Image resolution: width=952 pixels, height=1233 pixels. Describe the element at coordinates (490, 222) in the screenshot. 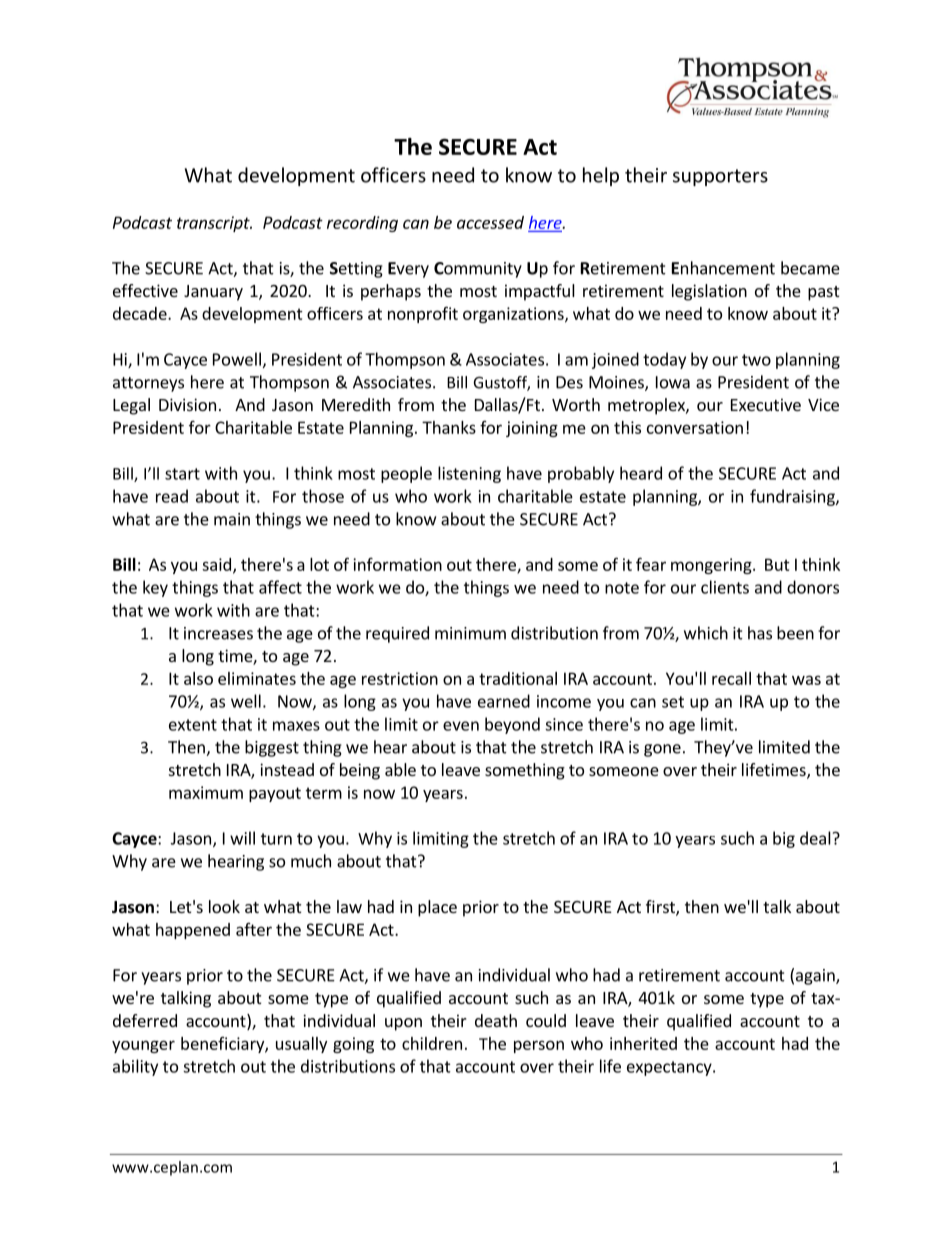

I see `accessed` at that location.
